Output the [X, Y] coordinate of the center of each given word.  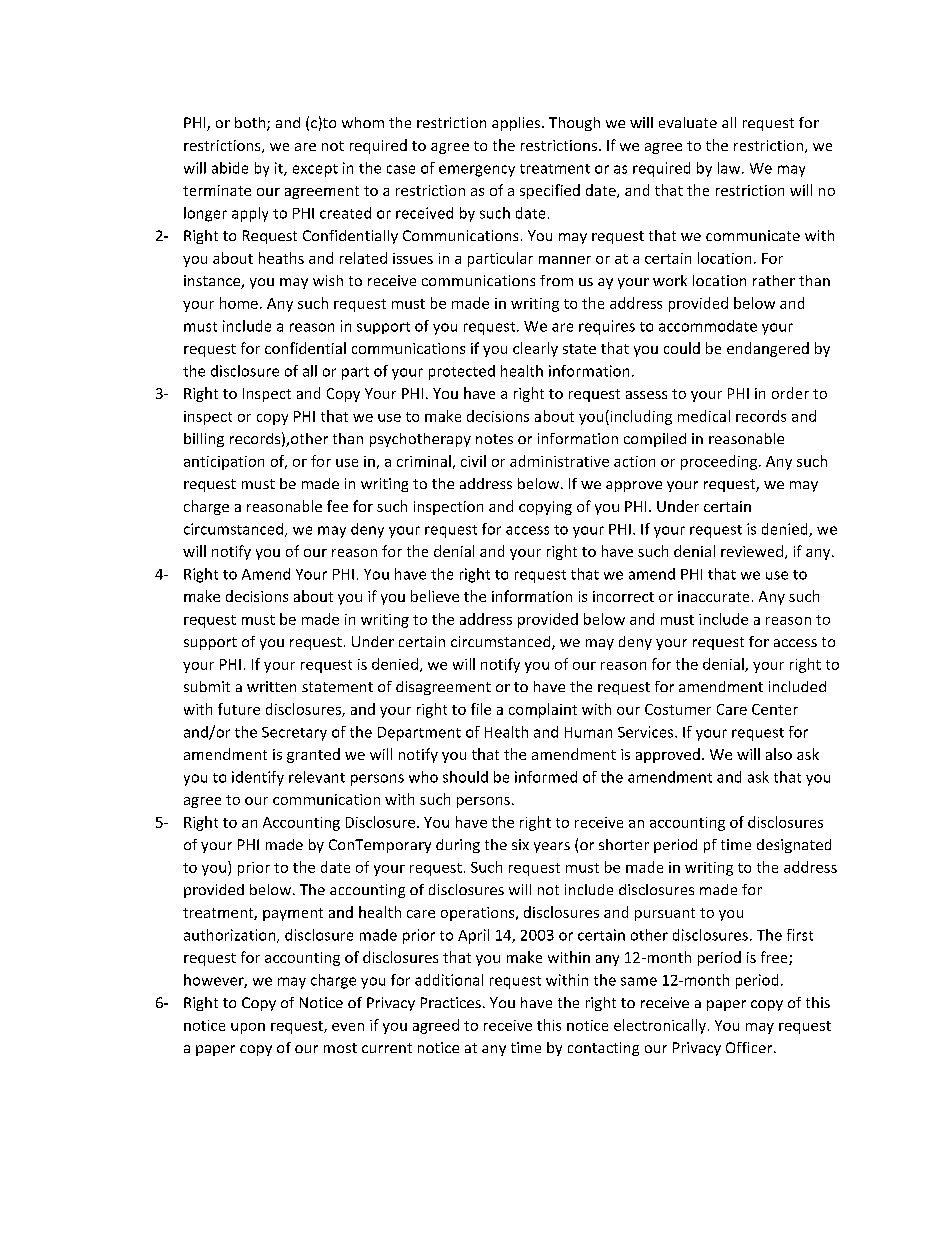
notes [494, 439]
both [251, 124]
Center [775, 709]
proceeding [720, 462]
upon [248, 1028]
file [481, 709]
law [730, 168]
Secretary [294, 734]
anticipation [224, 463]
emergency [477, 171]
